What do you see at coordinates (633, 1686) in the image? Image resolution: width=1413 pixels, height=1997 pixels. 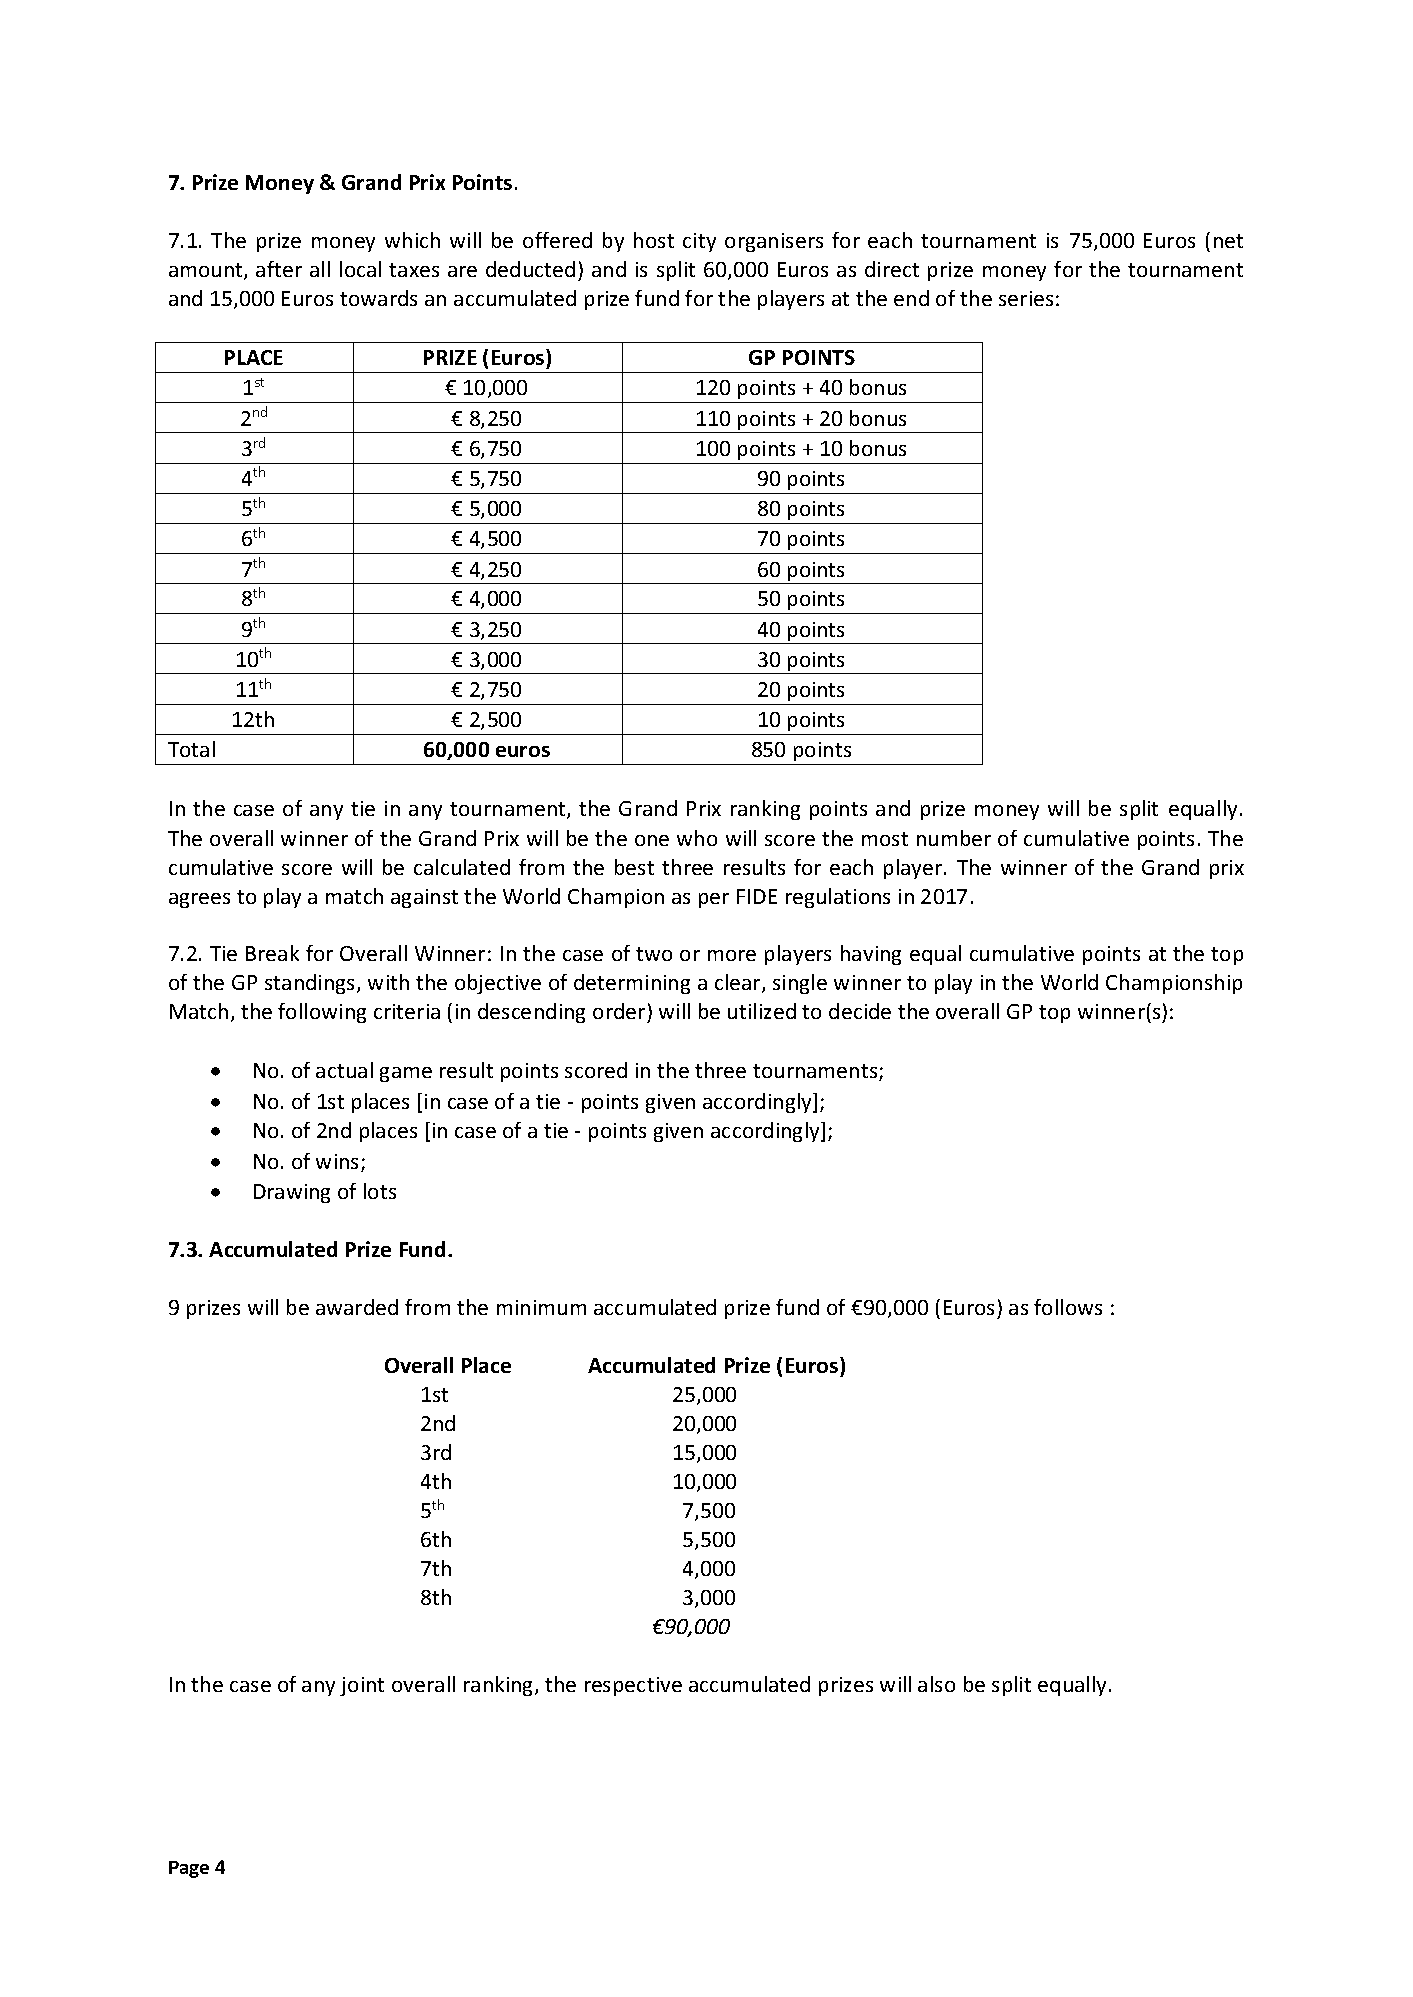 I see `respective` at bounding box center [633, 1686].
